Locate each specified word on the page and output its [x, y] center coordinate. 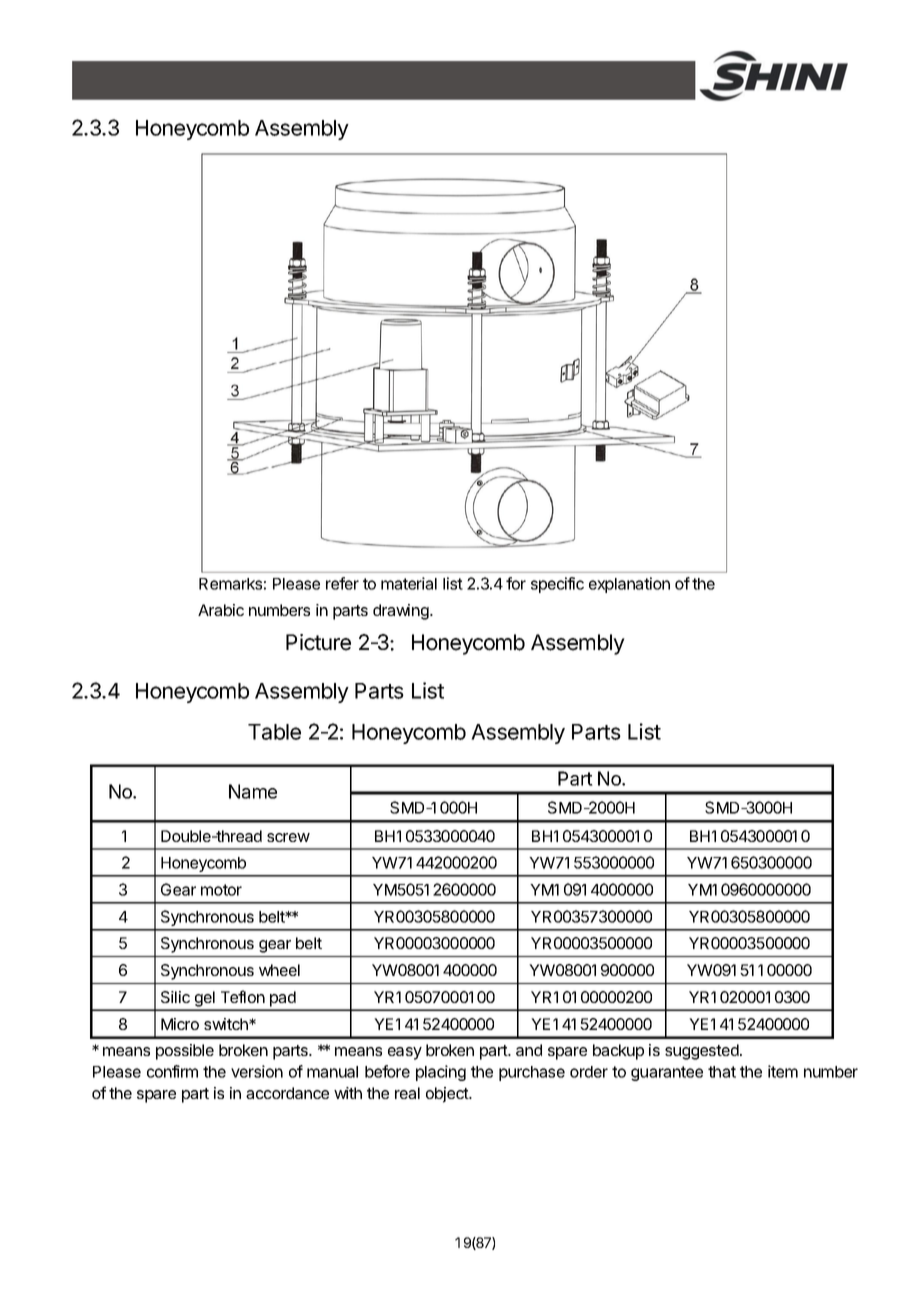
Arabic [221, 610]
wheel [279, 970]
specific [557, 585]
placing [441, 1073]
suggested [703, 1052]
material [409, 583]
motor [221, 890]
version [257, 1071]
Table [274, 732]
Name [253, 791]
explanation [629, 585]
